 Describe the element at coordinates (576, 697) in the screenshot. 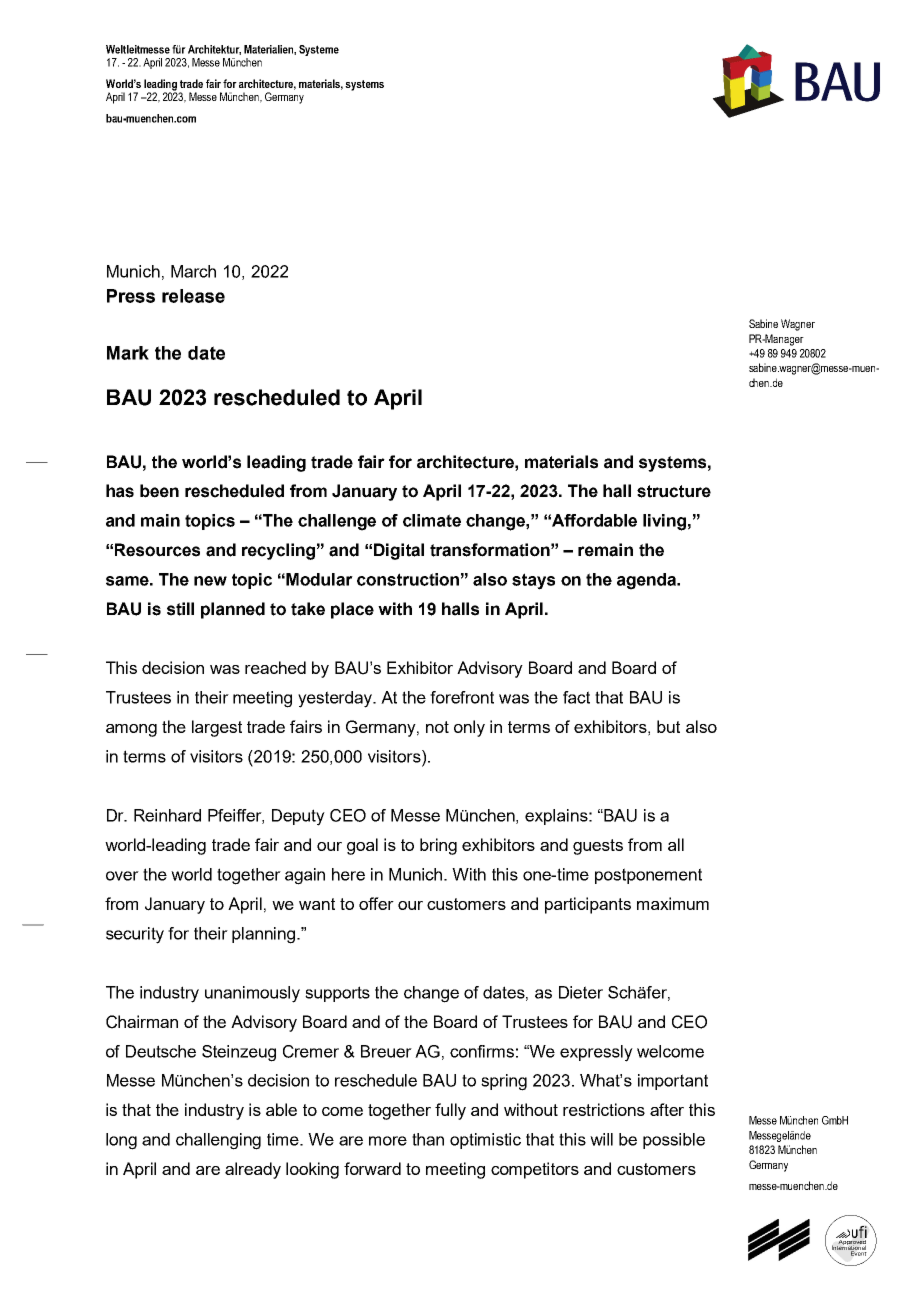

I see `fact` at that location.
